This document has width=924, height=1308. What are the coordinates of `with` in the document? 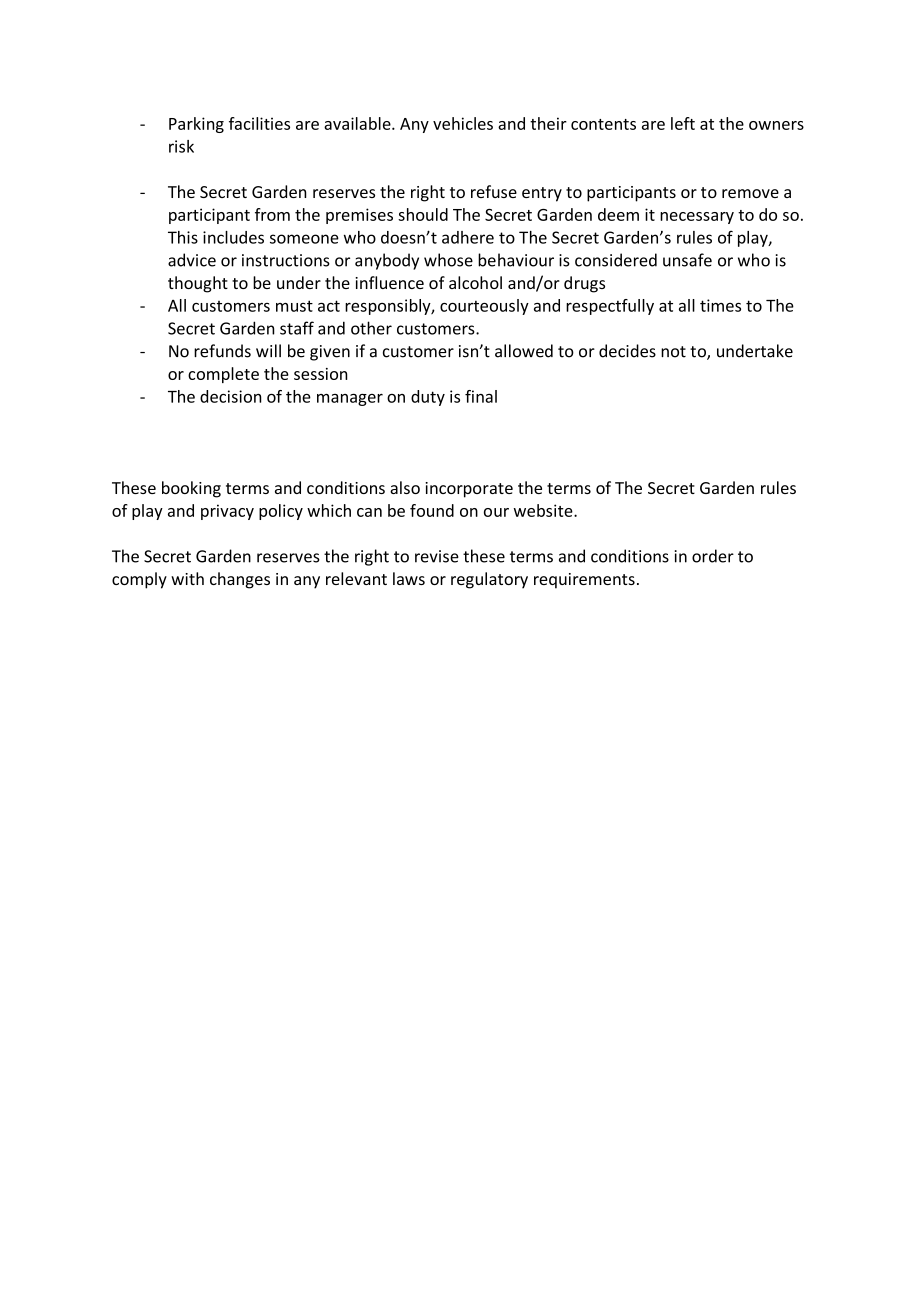 It's located at (187, 578).
